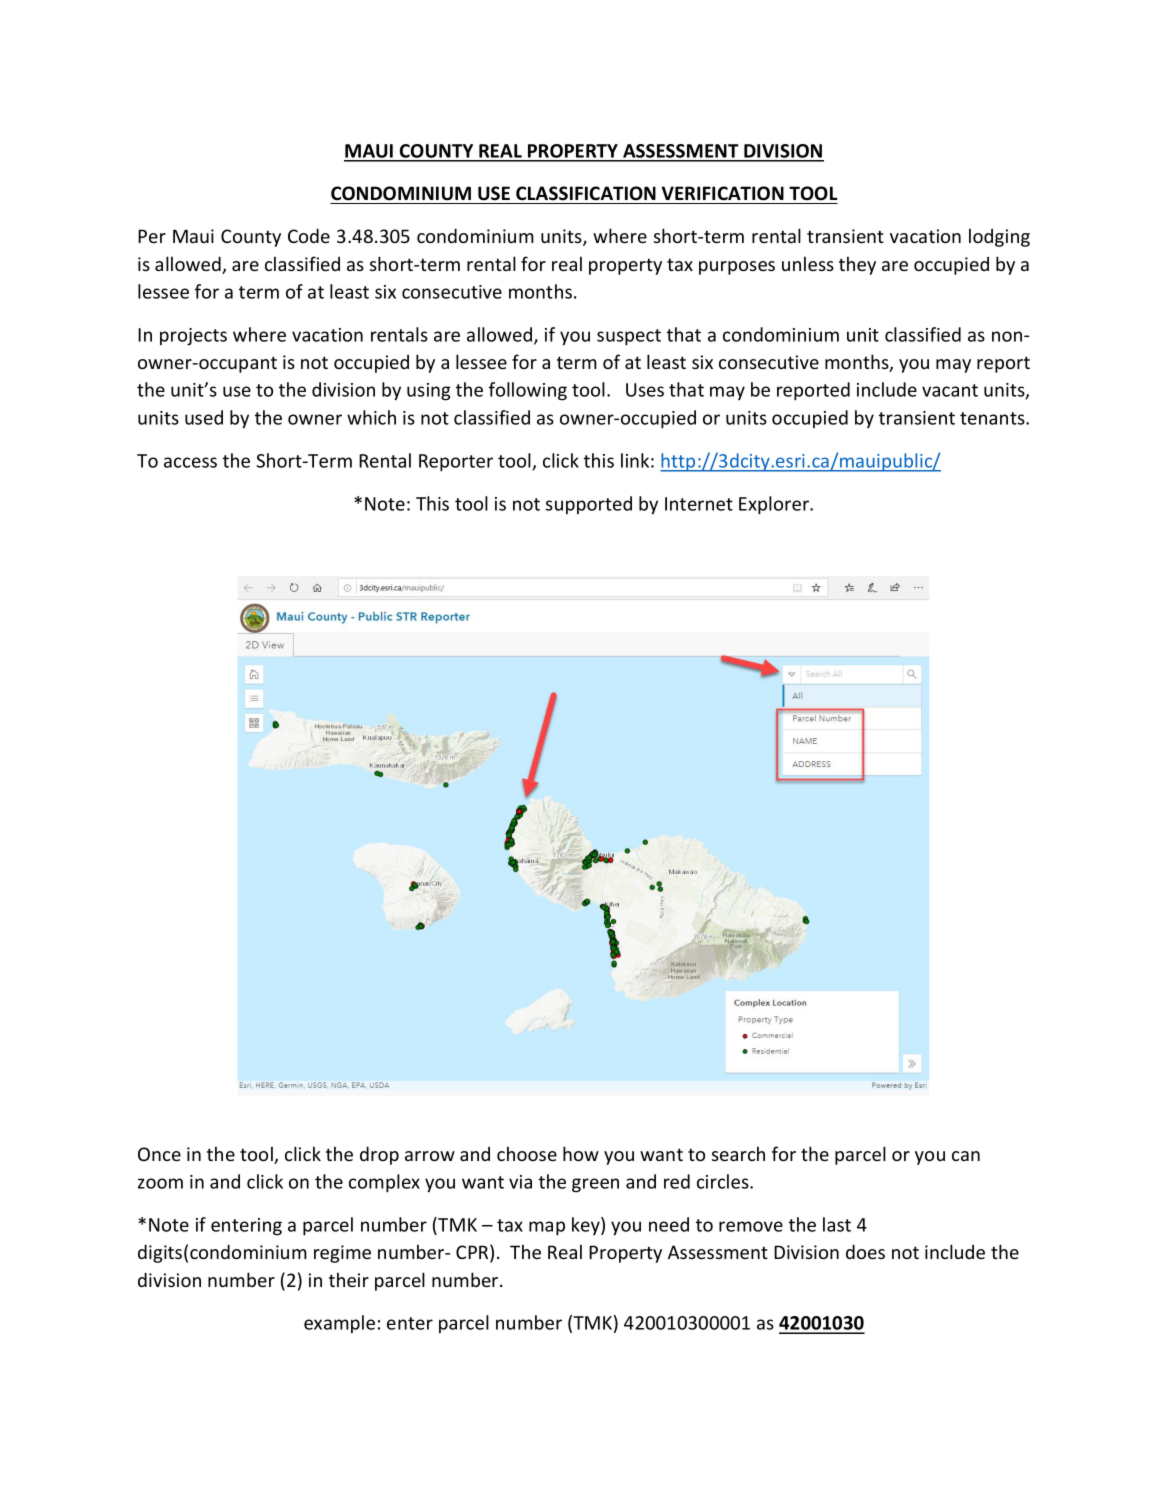  What do you see at coordinates (738, 1153) in the page?
I see `search` at bounding box center [738, 1153].
